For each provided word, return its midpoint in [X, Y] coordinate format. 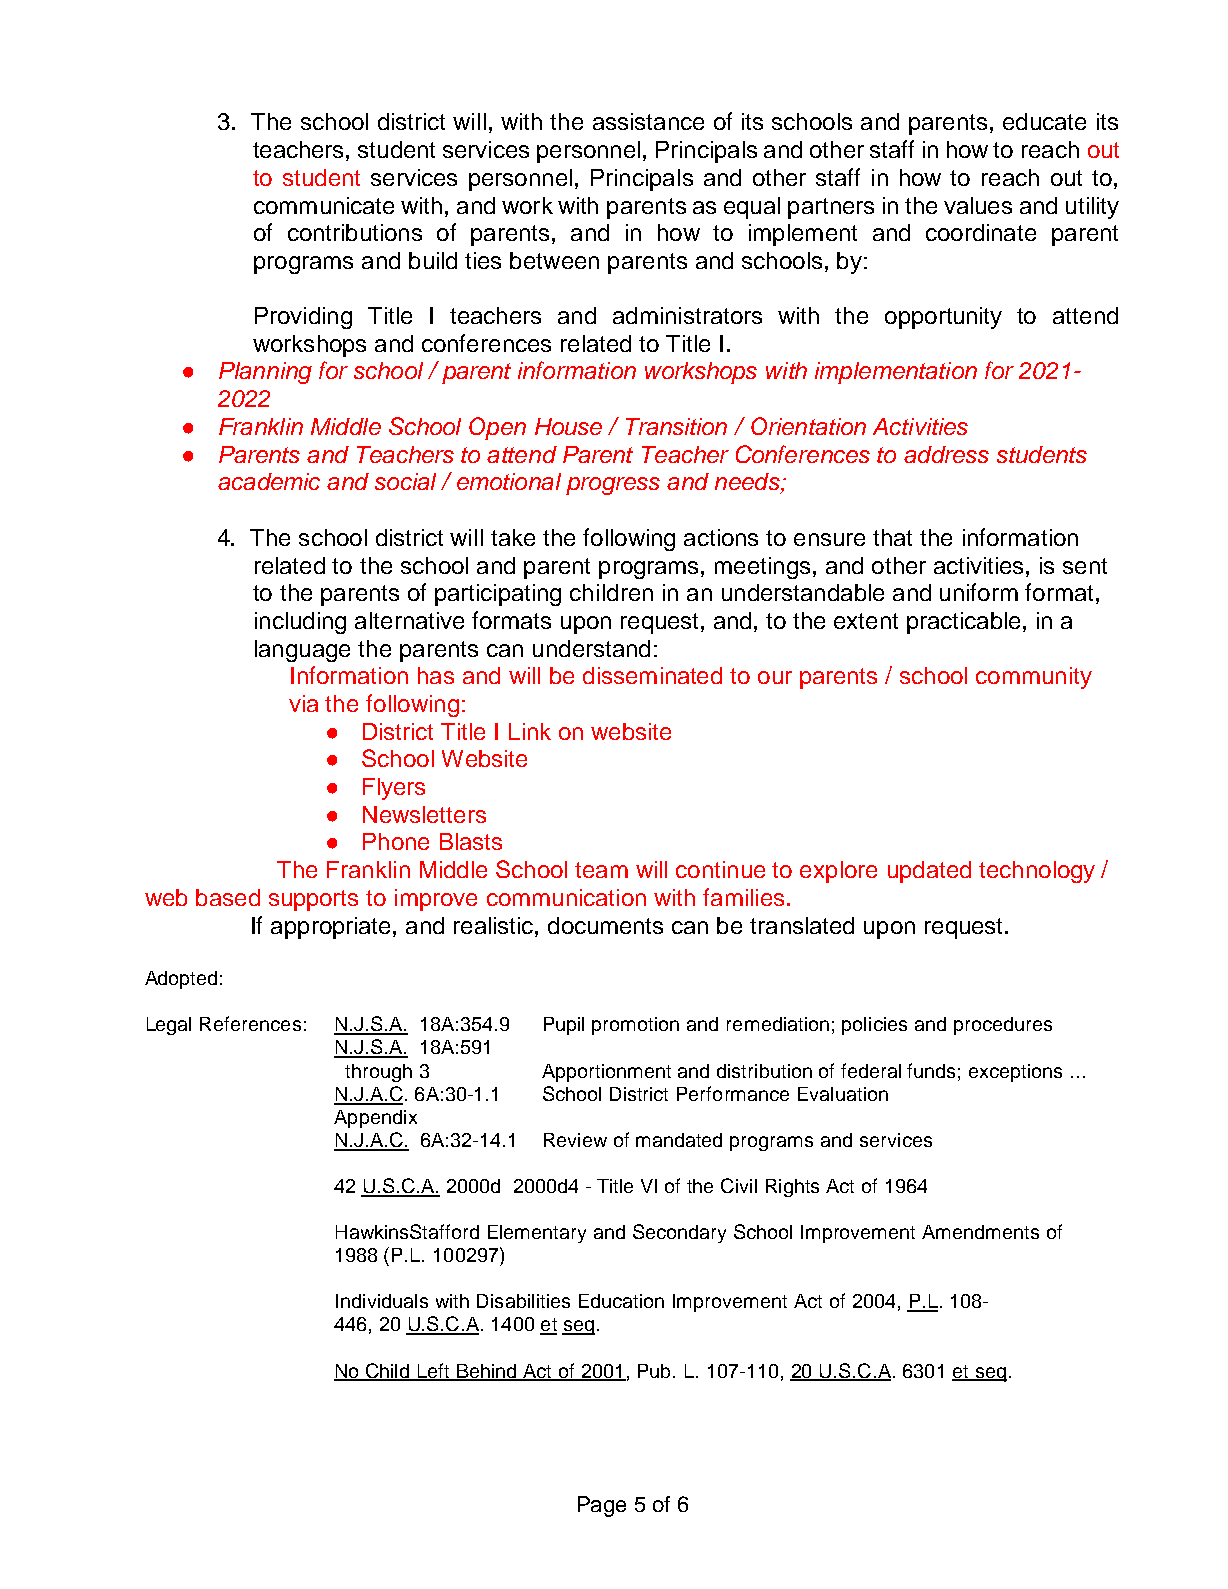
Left [434, 1371]
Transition [676, 426]
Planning [265, 373]
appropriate [332, 928]
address [946, 454]
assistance [648, 121]
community [1034, 678]
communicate [324, 205]
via [303, 703]
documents [605, 925]
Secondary [679, 1233]
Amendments [980, 1232]
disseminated [652, 675]
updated [929, 872]
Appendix [375, 1119]
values [978, 205]
